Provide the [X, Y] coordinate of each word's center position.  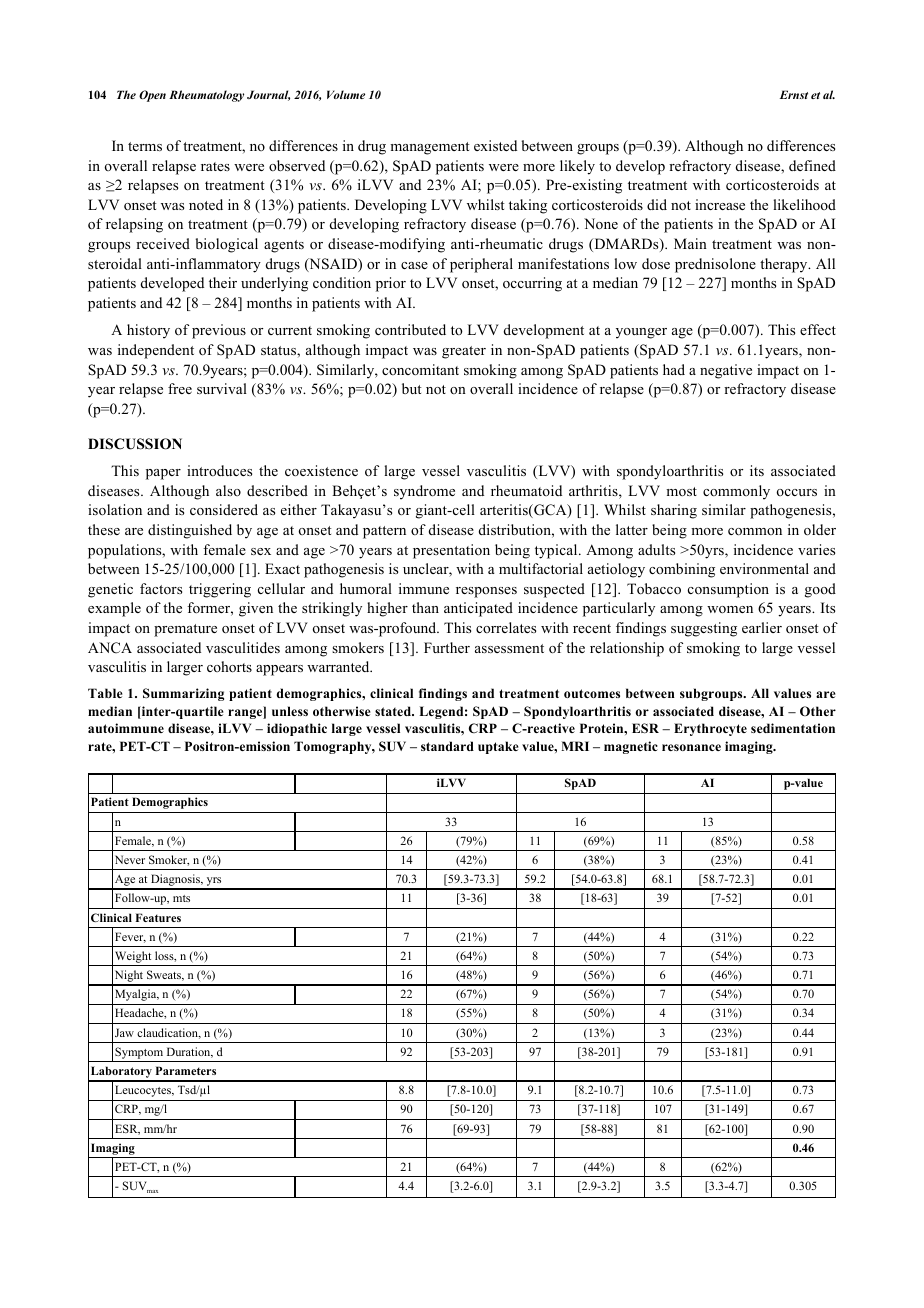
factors [161, 588]
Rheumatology [206, 96]
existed [495, 145]
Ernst [794, 94]
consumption [728, 590]
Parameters [186, 1070]
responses [486, 592]
